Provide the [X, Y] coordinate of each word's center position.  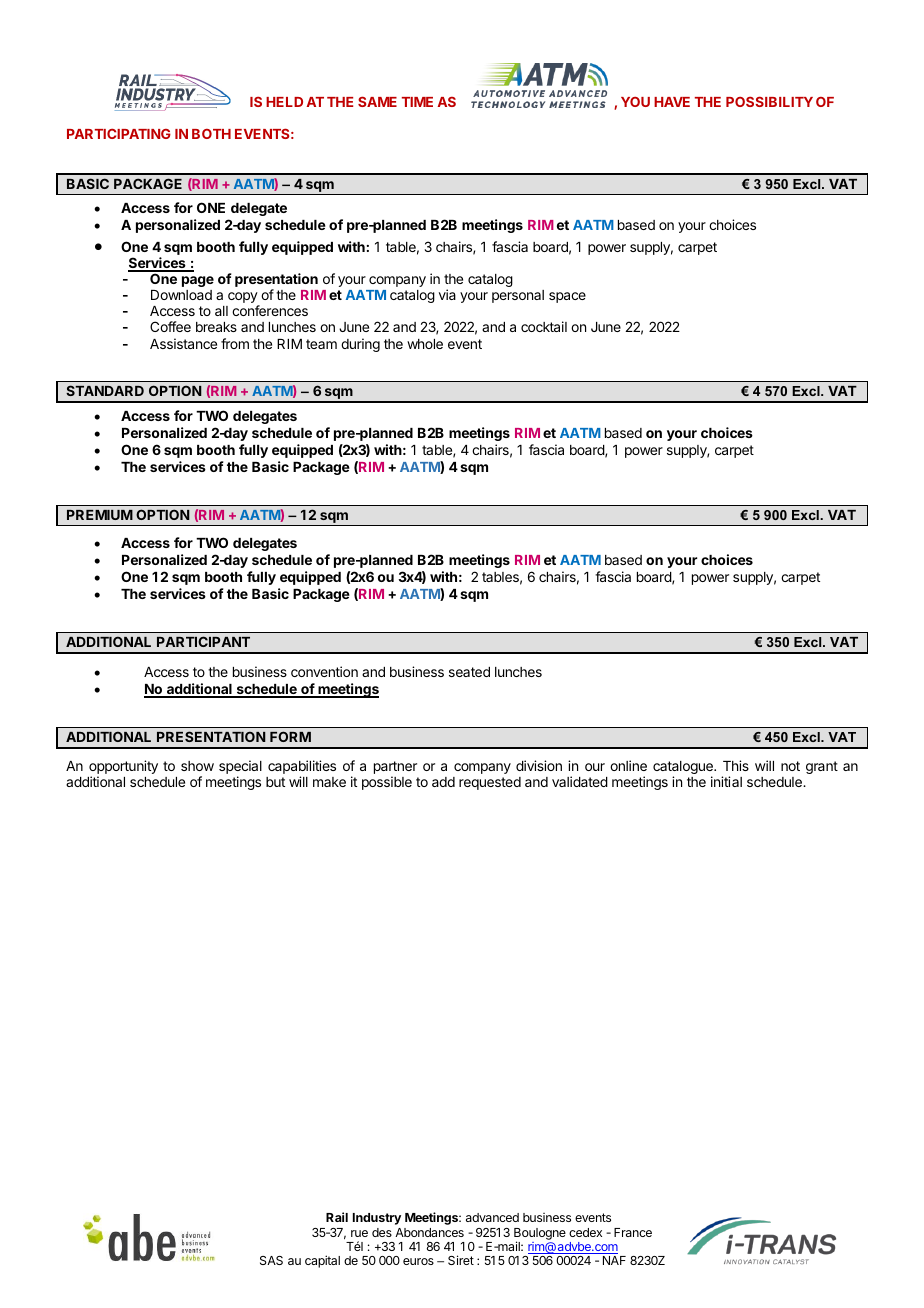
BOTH [211, 134]
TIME [417, 102]
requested [490, 783]
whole [425, 344]
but [275, 782]
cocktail [544, 326]
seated [469, 672]
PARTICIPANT [203, 641]
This [736, 765]
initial [726, 781]
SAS [271, 1260]
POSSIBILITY [769, 101]
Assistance [183, 343]
